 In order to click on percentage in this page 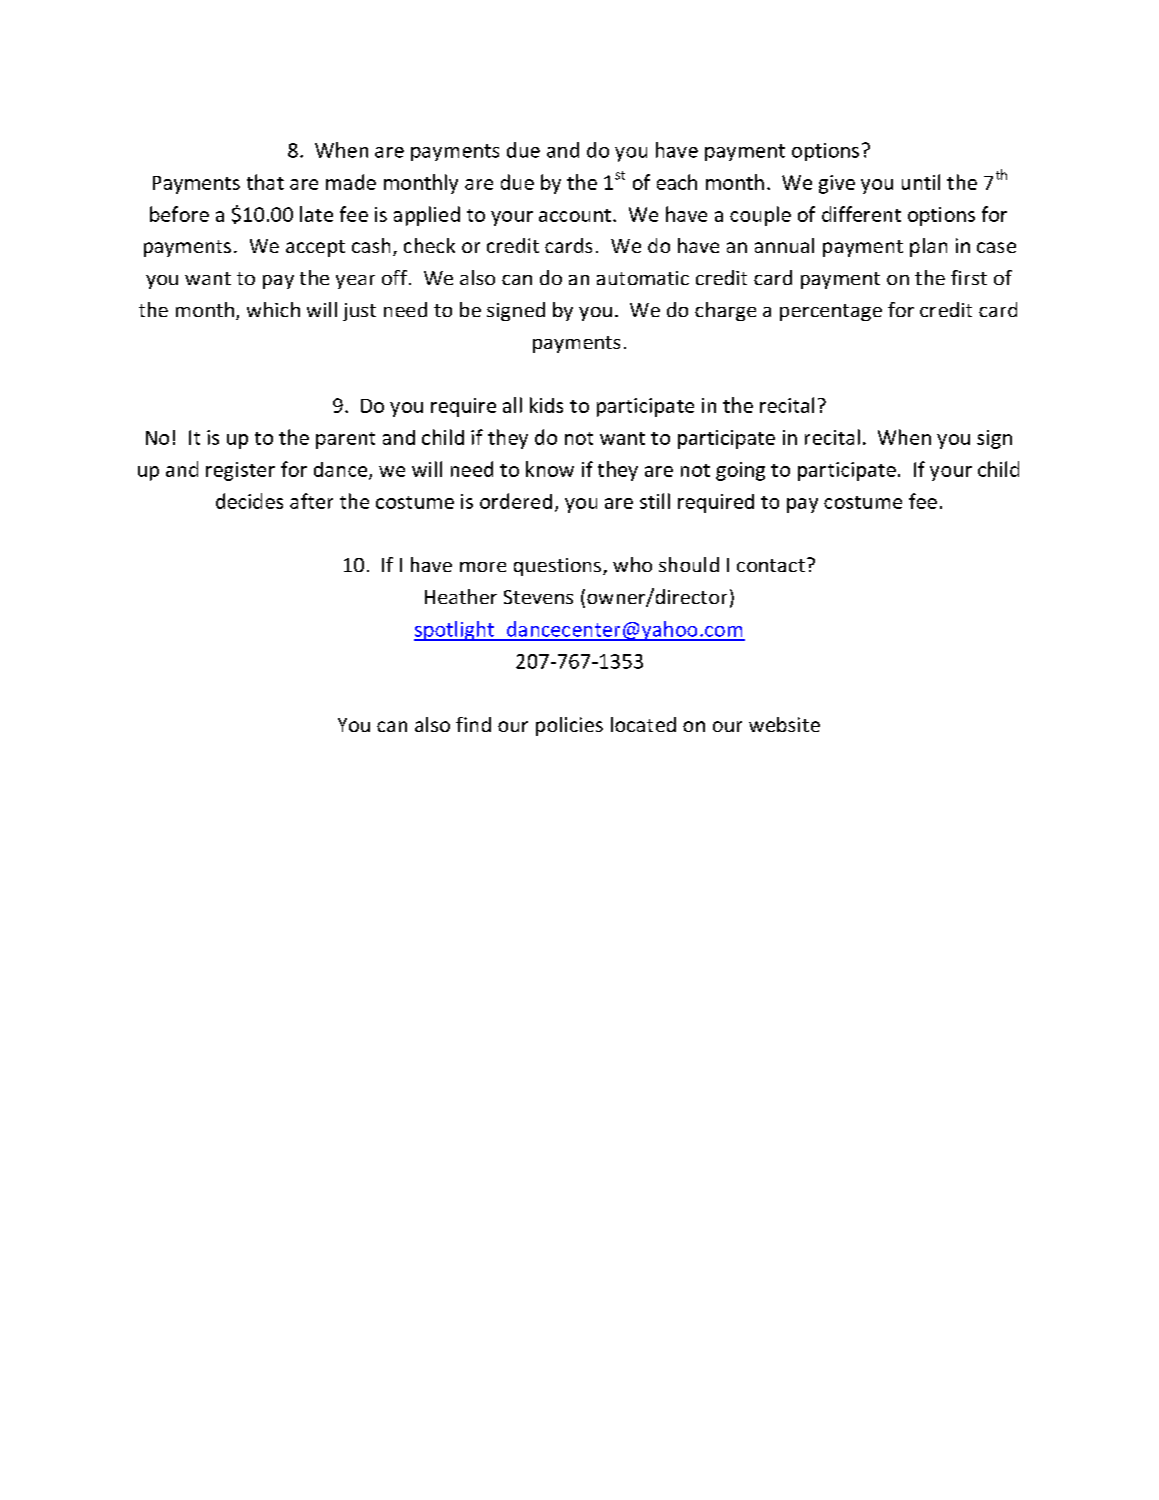, I will do `click(831, 312)`.
